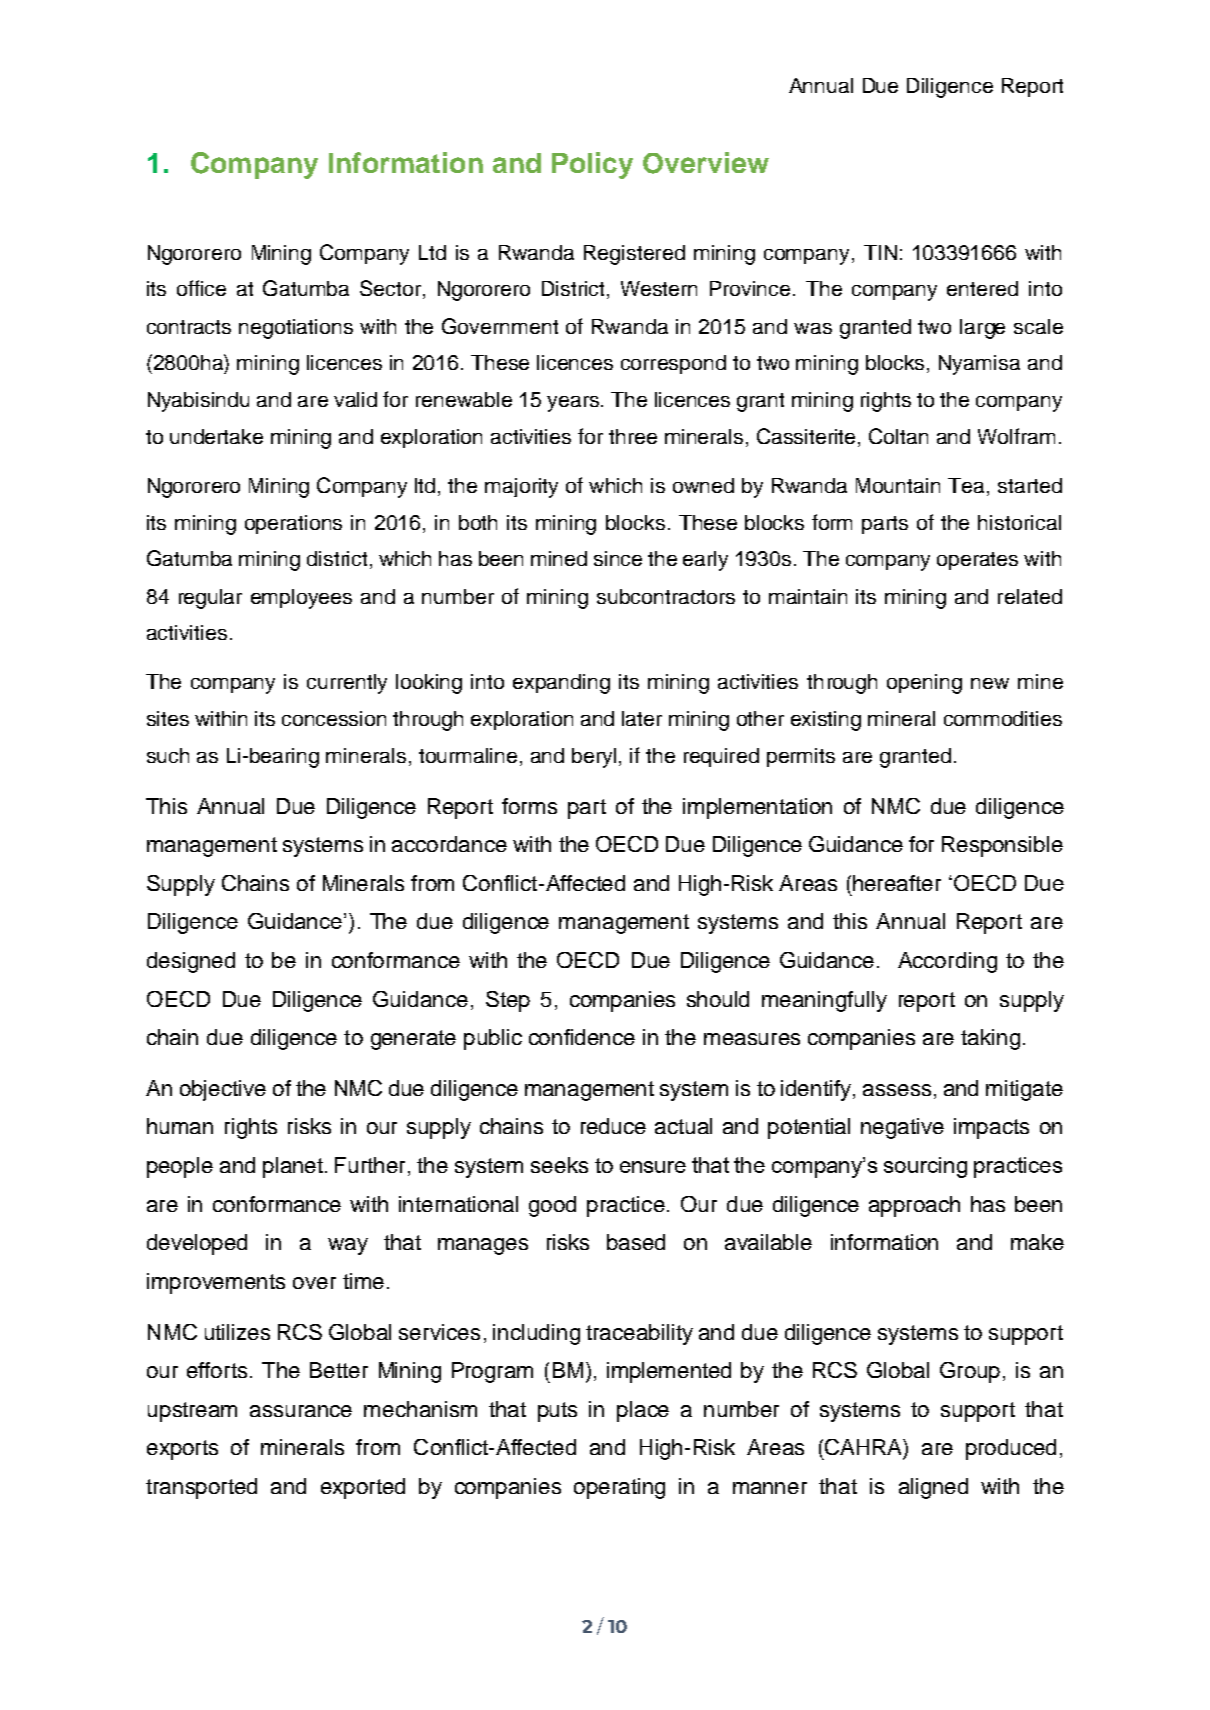 This image has height=1710, width=1210. Describe the element at coordinates (301, 1411) in the image. I see `assurance` at that location.
